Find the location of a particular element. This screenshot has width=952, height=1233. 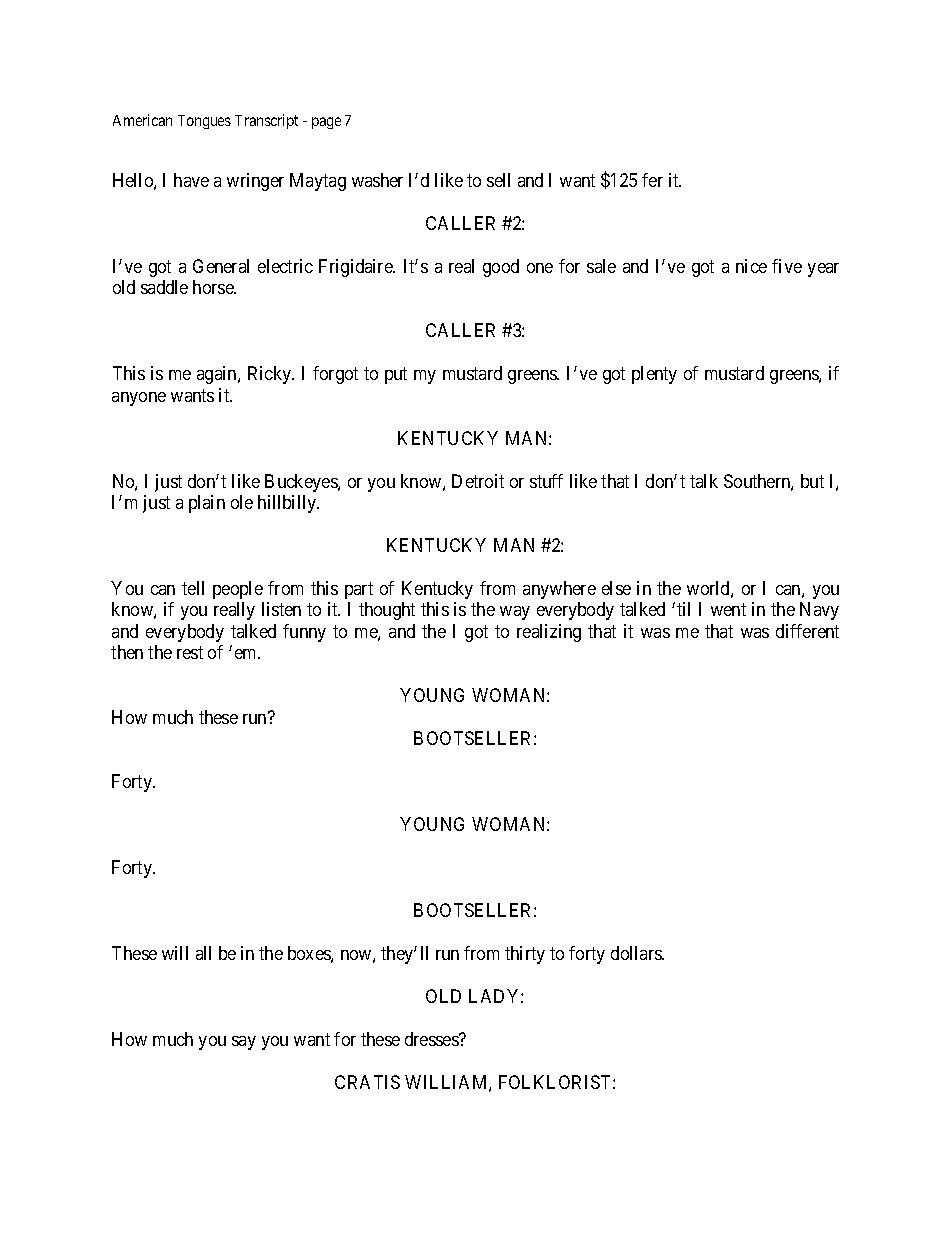

Tongues is located at coordinates (204, 122).
